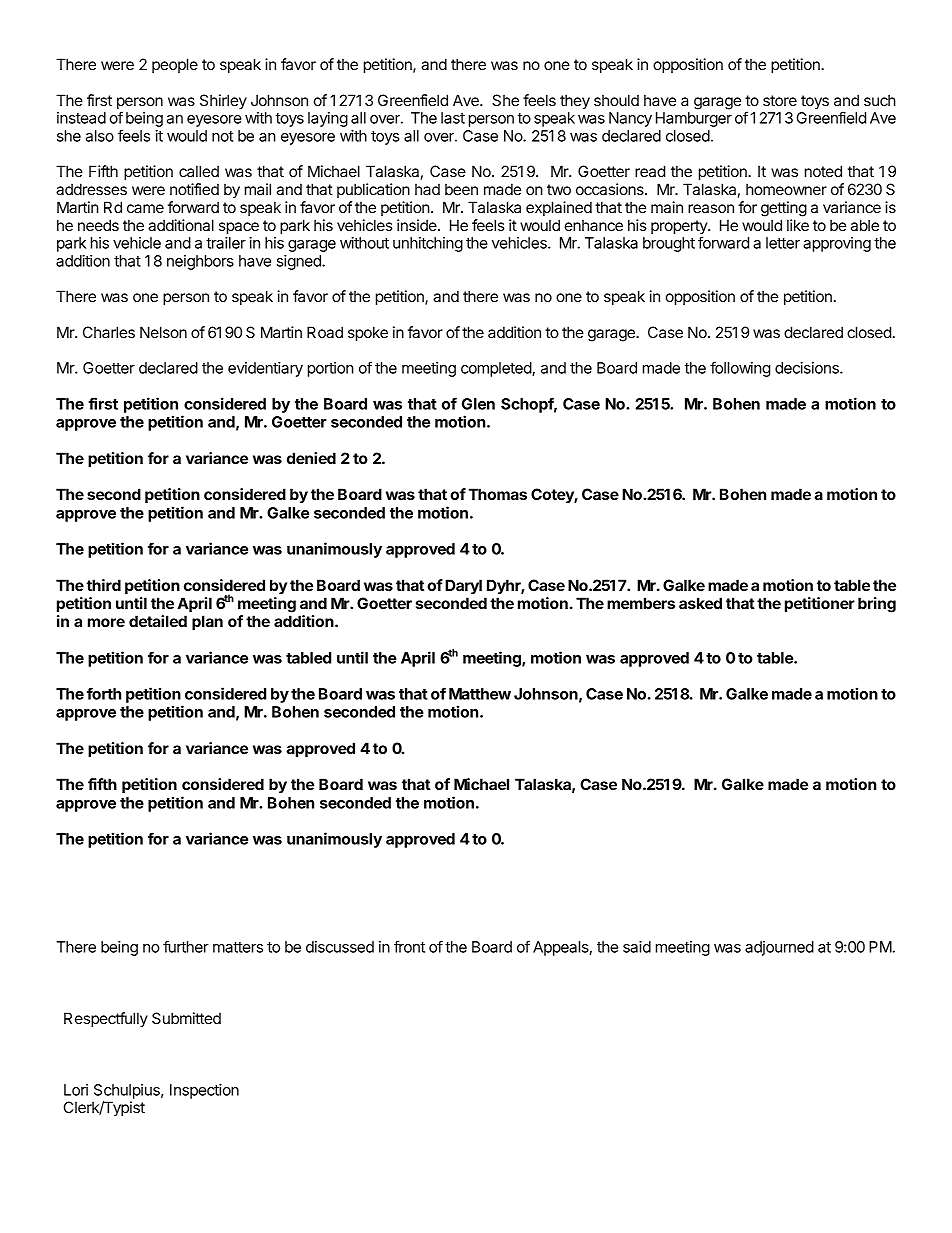 The width and height of the screenshot is (952, 1233). Describe the element at coordinates (163, 332) in the screenshot. I see `Nelson` at that location.
